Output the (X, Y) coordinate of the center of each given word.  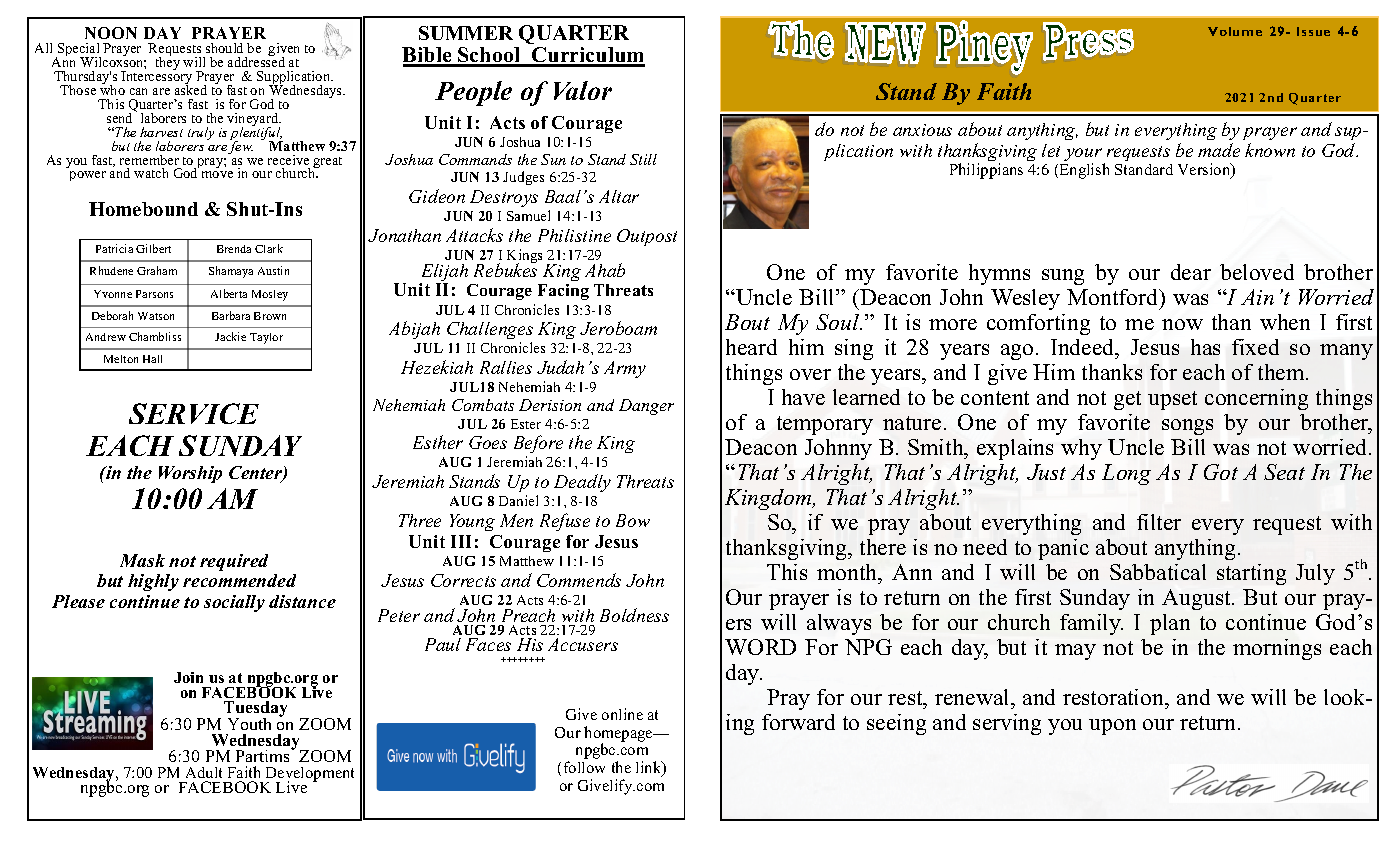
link (650, 768)
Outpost (647, 237)
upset (1172, 400)
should (224, 48)
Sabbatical (1158, 572)
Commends (579, 580)
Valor (583, 90)
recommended (239, 580)
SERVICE (194, 413)
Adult (204, 772)
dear (1191, 272)
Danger (646, 407)
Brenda (234, 249)
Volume (1235, 31)
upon (1112, 727)
